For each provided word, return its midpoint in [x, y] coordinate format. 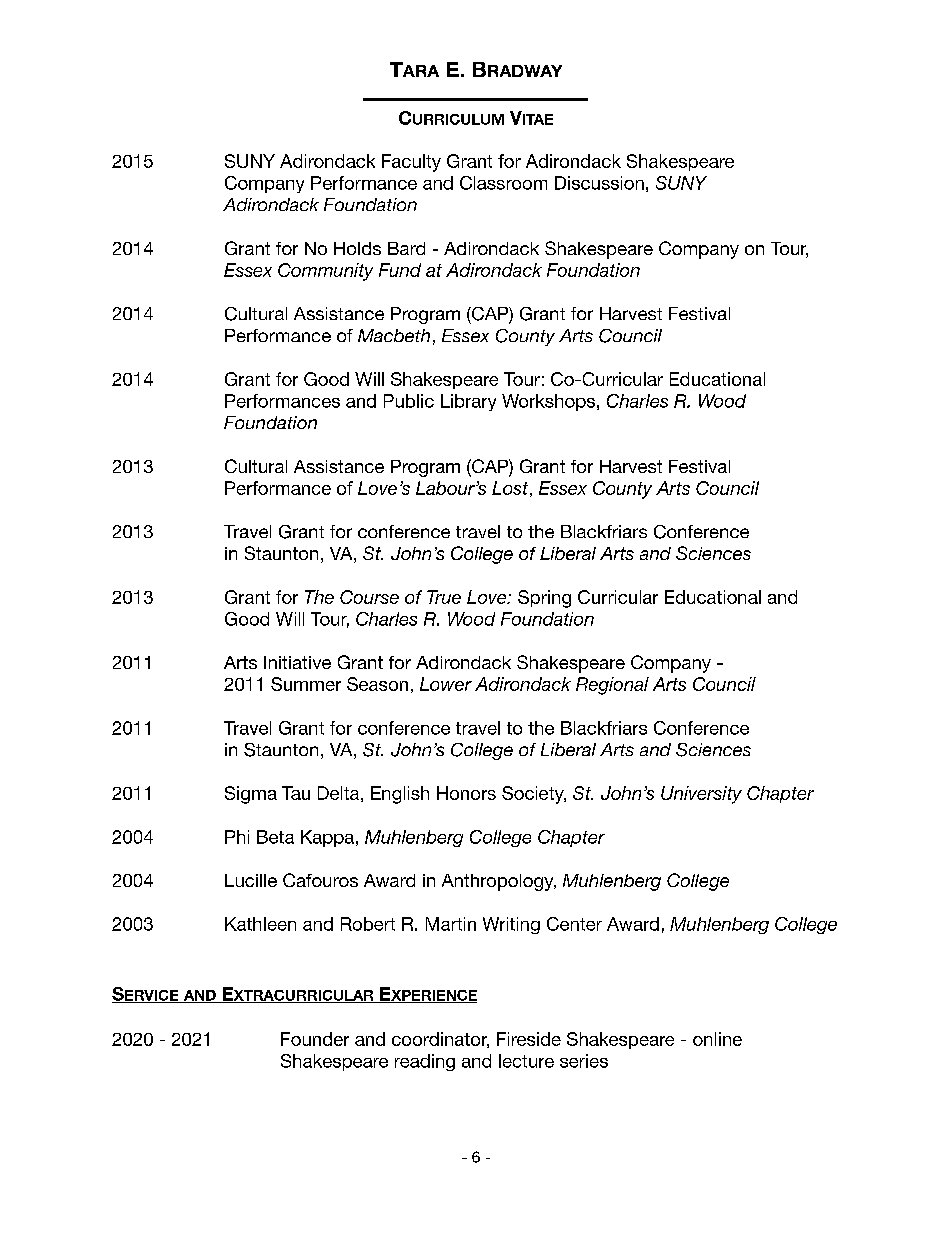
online [717, 1039]
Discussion [599, 183]
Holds [357, 248]
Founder [315, 1039]
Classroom [503, 183]
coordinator [440, 1040]
